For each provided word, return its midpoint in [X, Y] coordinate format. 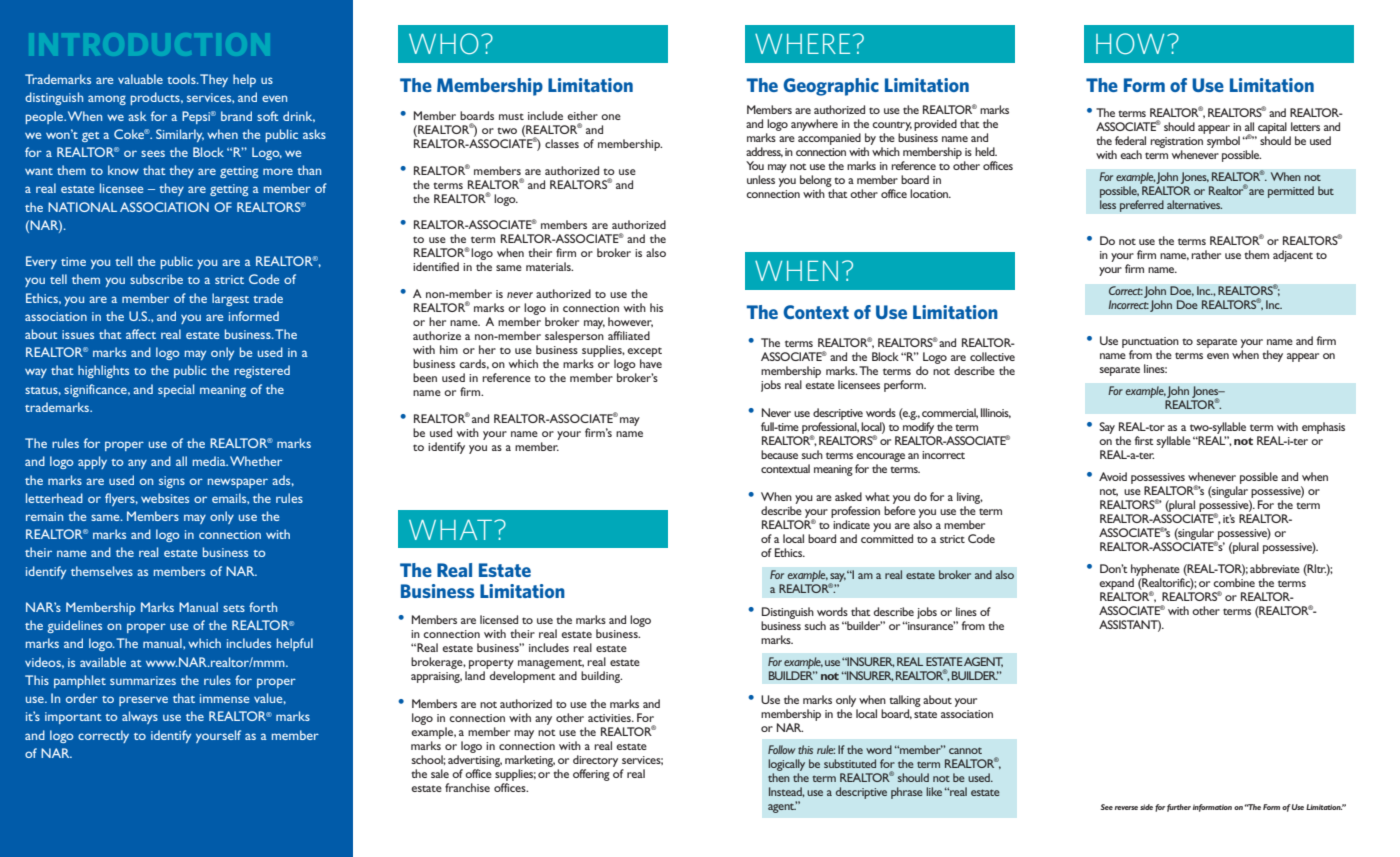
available [103, 662]
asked [848, 496]
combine [1234, 582]
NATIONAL [82, 207]
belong [816, 182]
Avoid [1113, 476]
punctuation [1150, 342]
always [140, 717]
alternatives [1194, 204]
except [644, 353]
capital [1272, 128]
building [601, 677]
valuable [140, 79]
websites [165, 498]
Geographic [831, 87]
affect [141, 334]
